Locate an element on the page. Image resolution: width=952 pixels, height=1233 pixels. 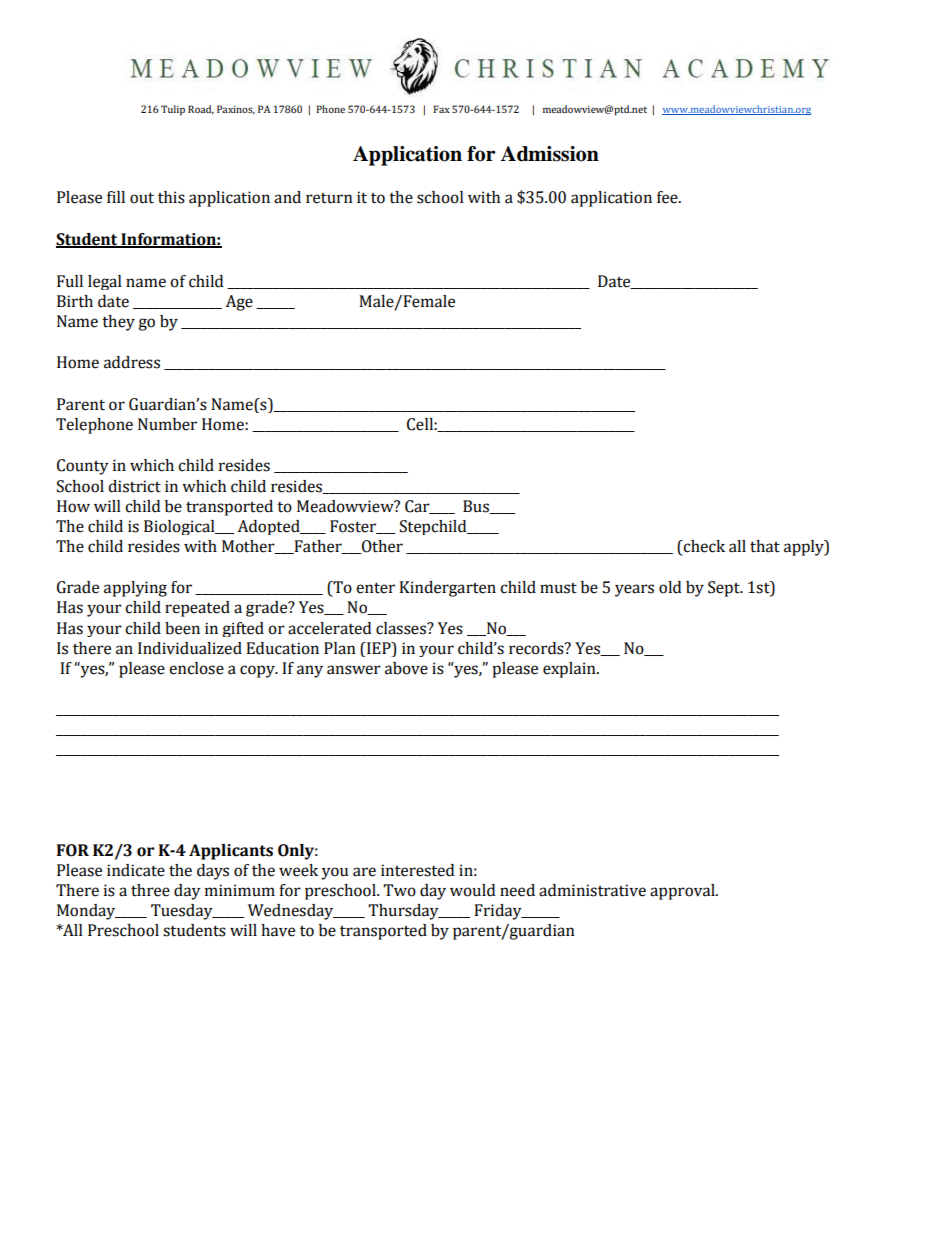
check is located at coordinates (703, 546).
